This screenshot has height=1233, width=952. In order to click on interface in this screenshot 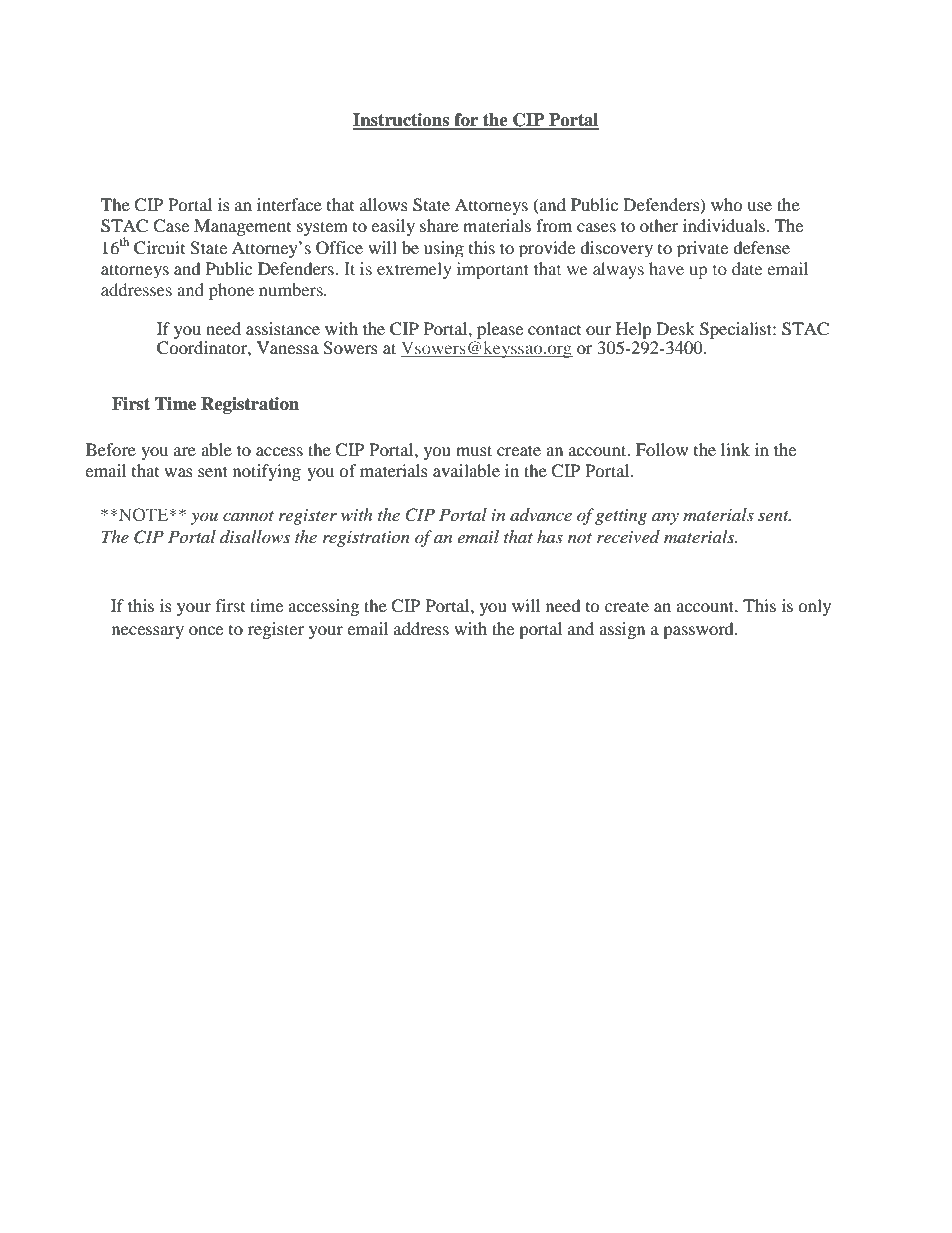, I will do `click(289, 204)`.
